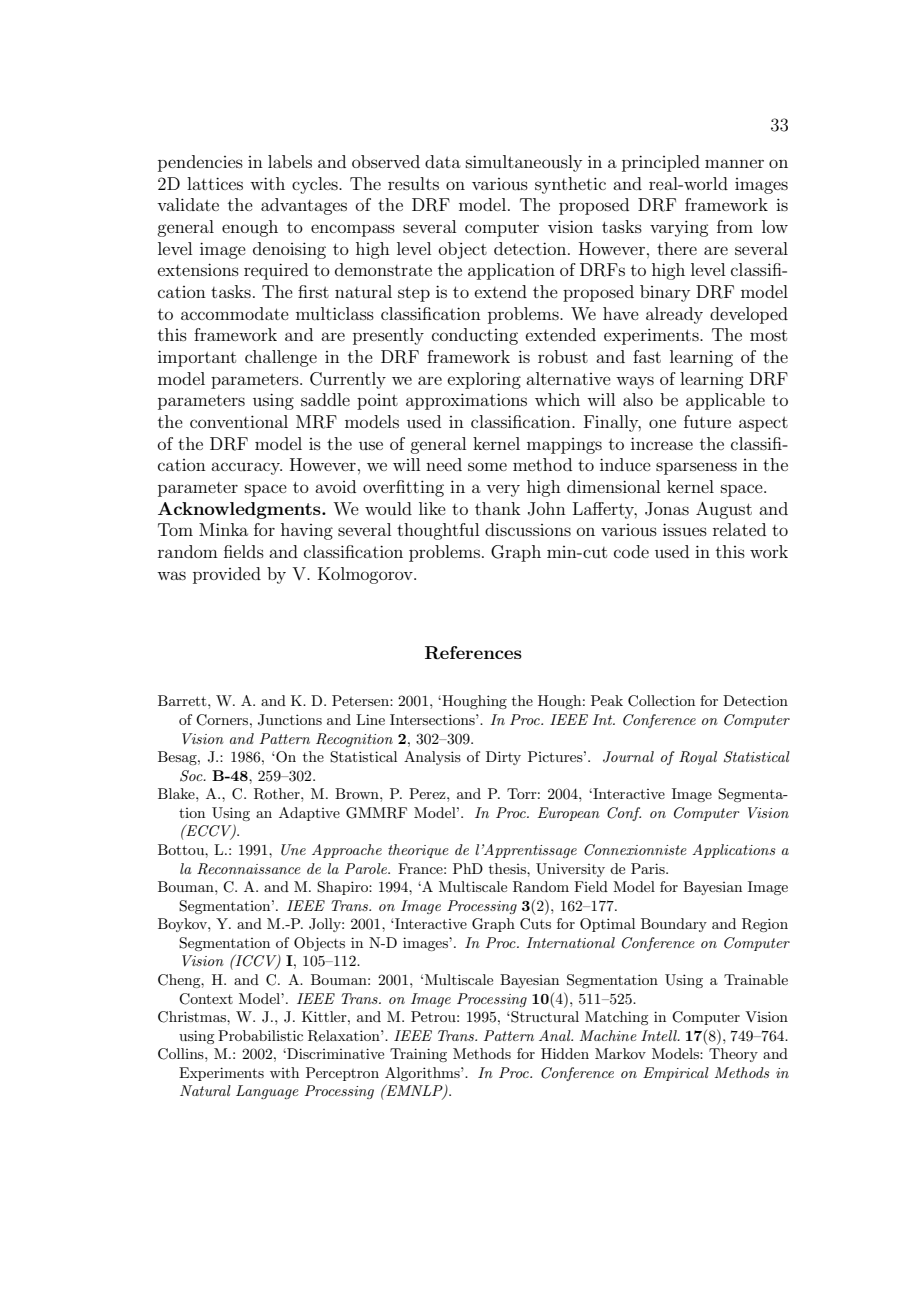  What do you see at coordinates (631, 551) in the page?
I see `code` at bounding box center [631, 551].
